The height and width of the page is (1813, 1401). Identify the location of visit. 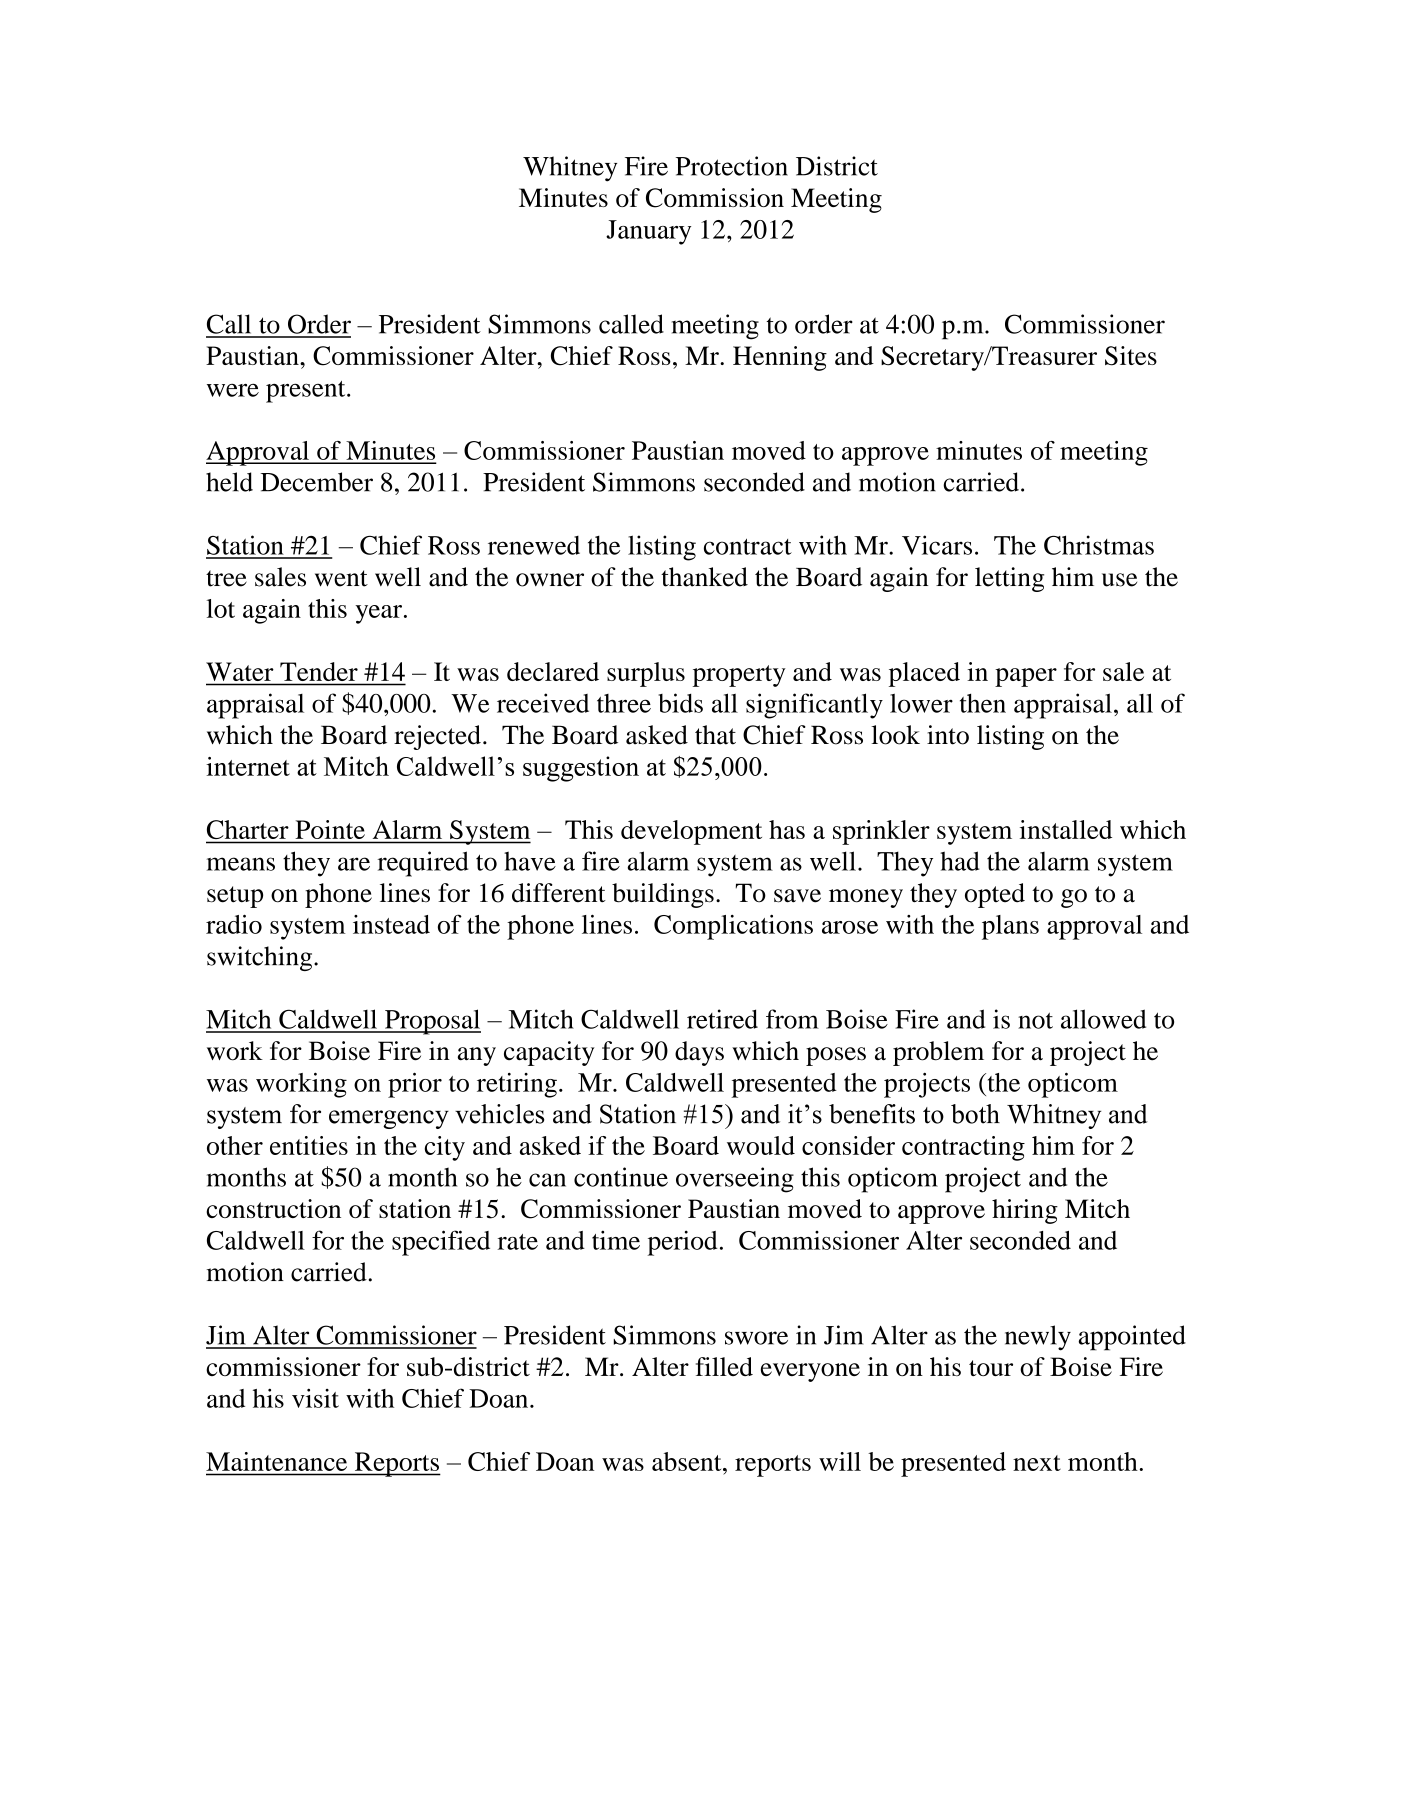
(315, 1398).
